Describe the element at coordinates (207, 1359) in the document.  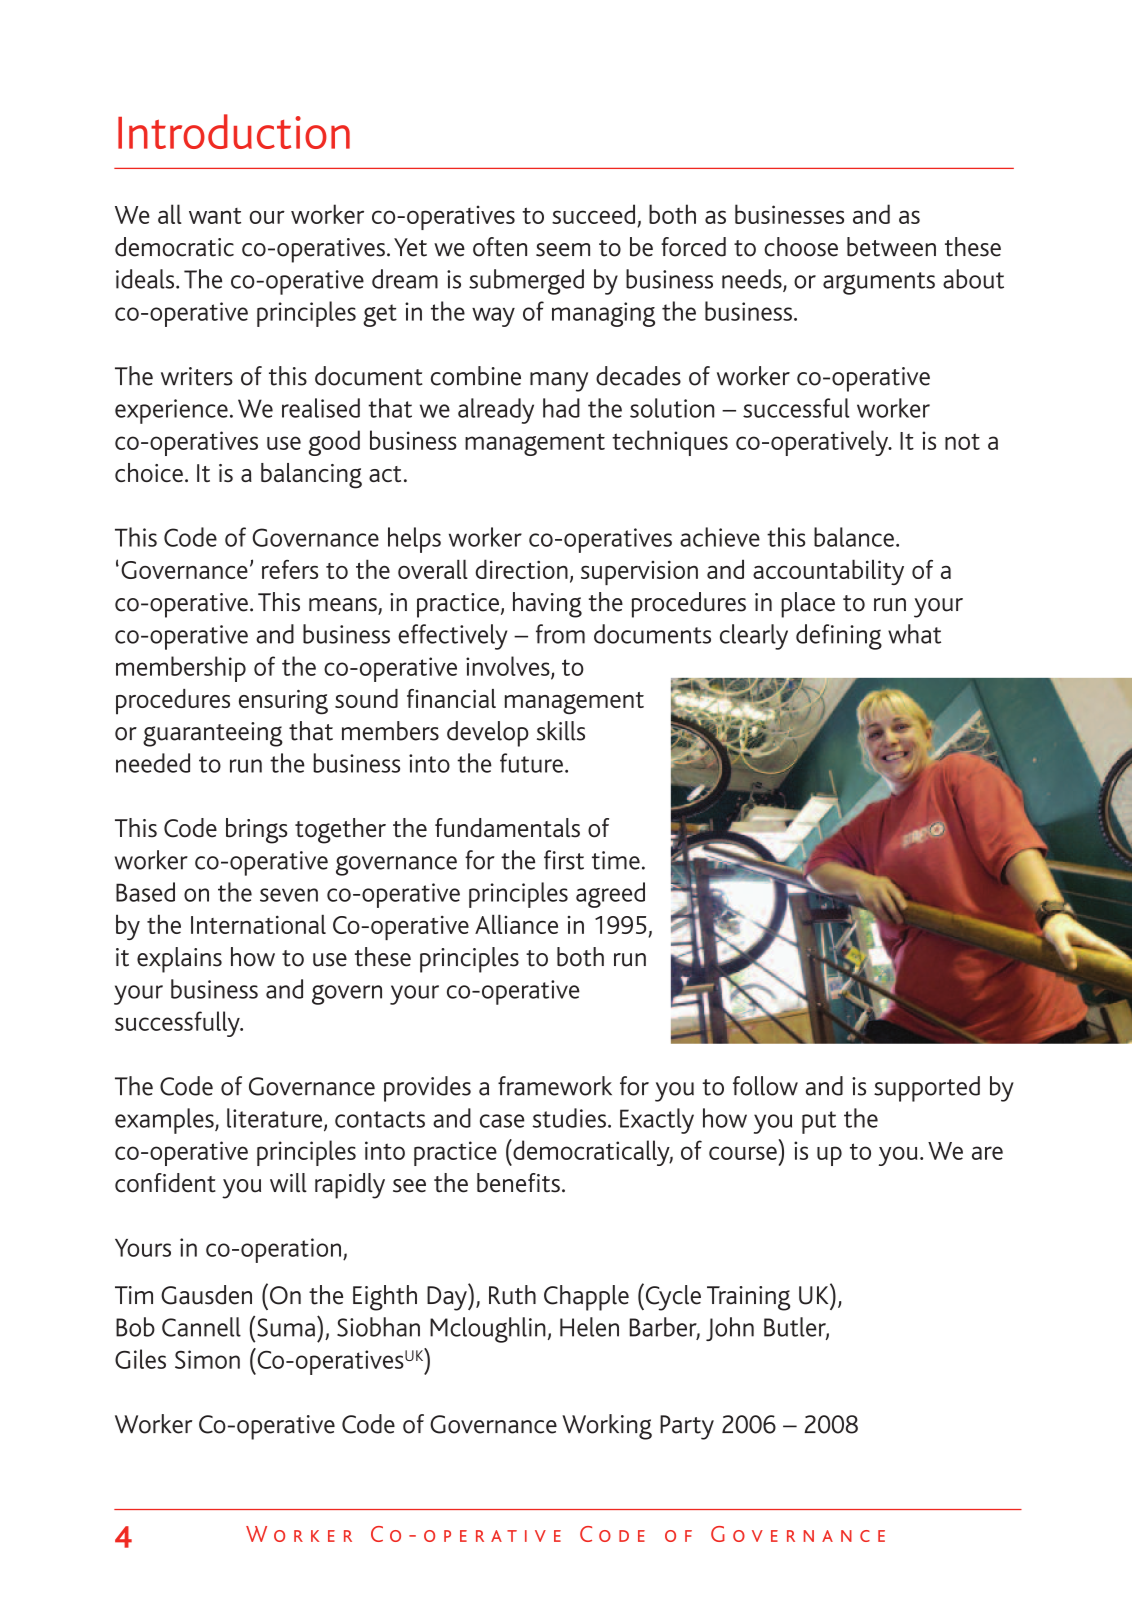
I see `Simon` at that location.
